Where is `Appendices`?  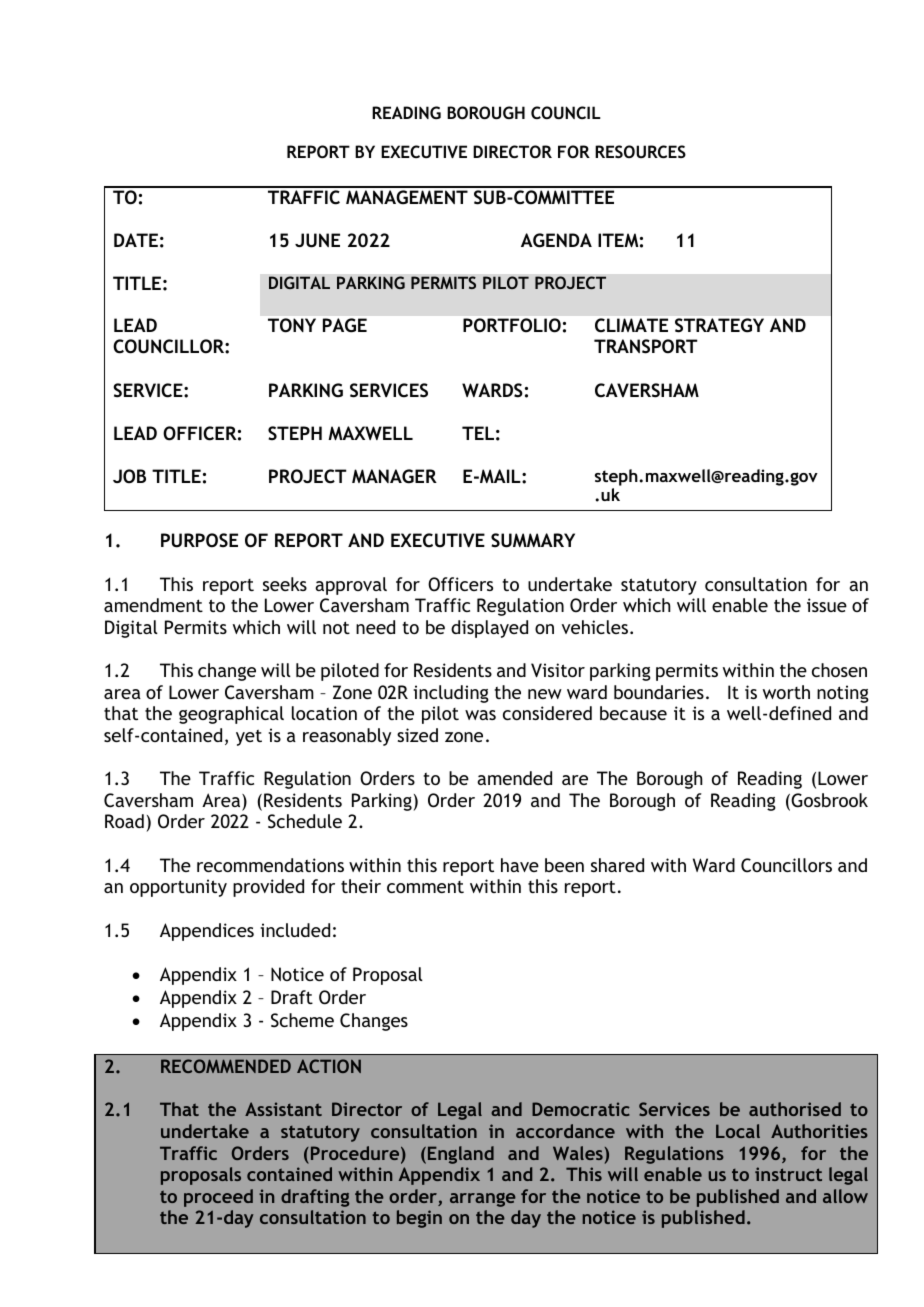 Appendices is located at coordinates (207, 932).
